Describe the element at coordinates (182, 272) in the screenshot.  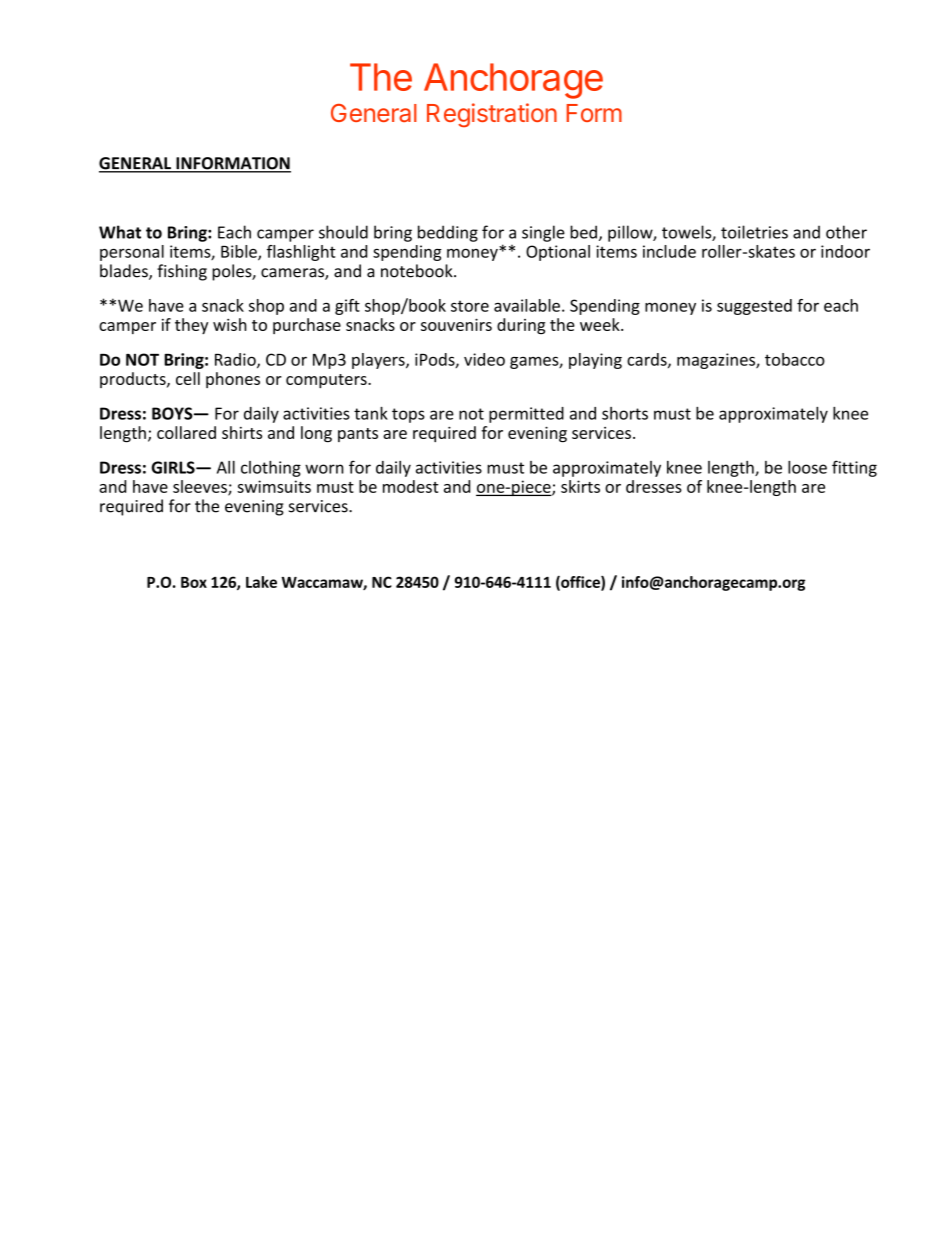
I see `fishing` at that location.
